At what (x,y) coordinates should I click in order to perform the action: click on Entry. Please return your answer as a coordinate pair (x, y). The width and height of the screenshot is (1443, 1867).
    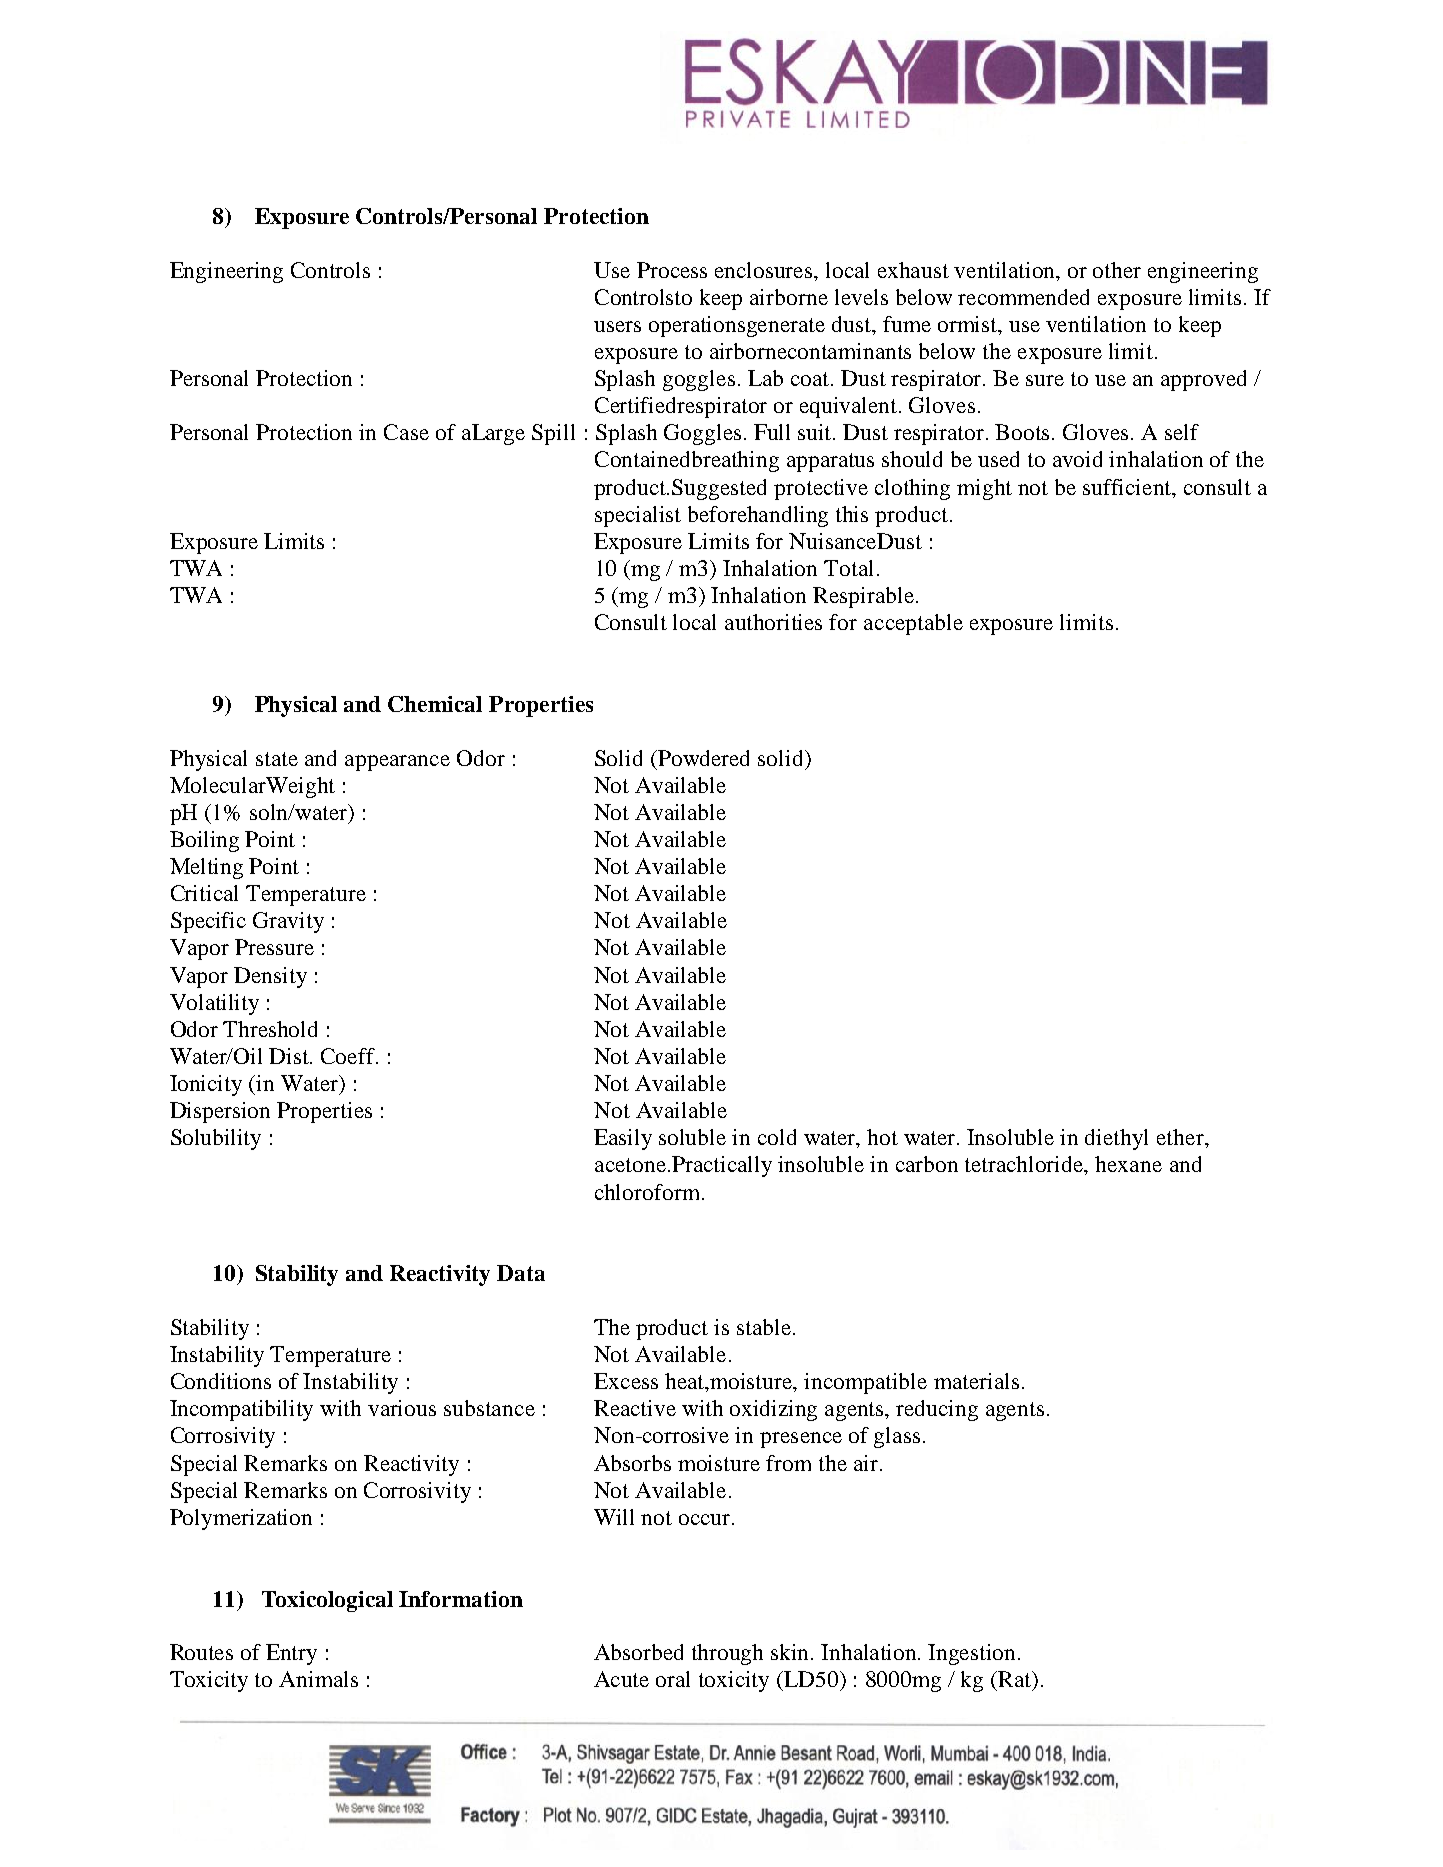
    Looking at the image, I should click on (291, 1654).
